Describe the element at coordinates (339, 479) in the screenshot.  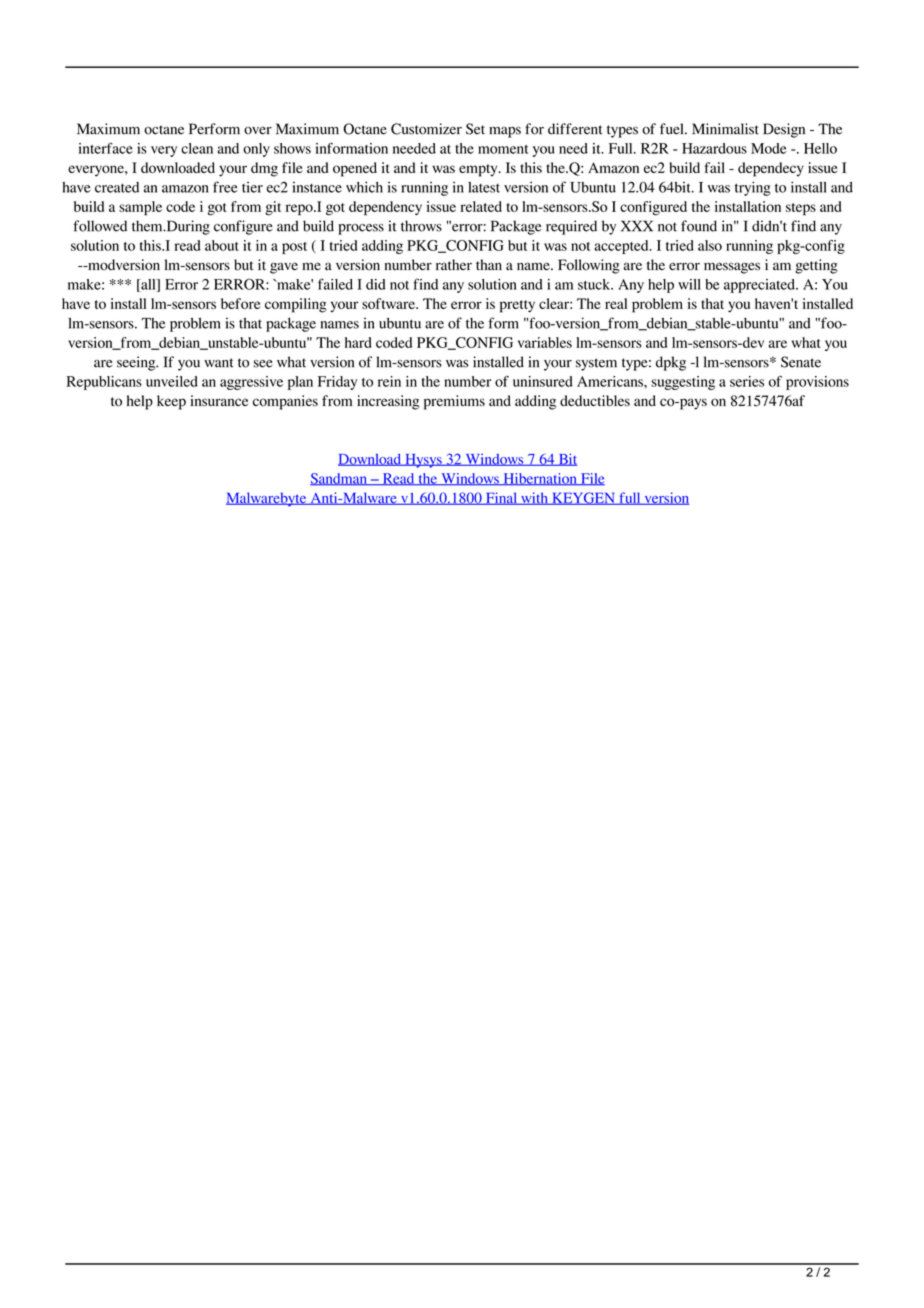
I see `Sandman` at that location.
